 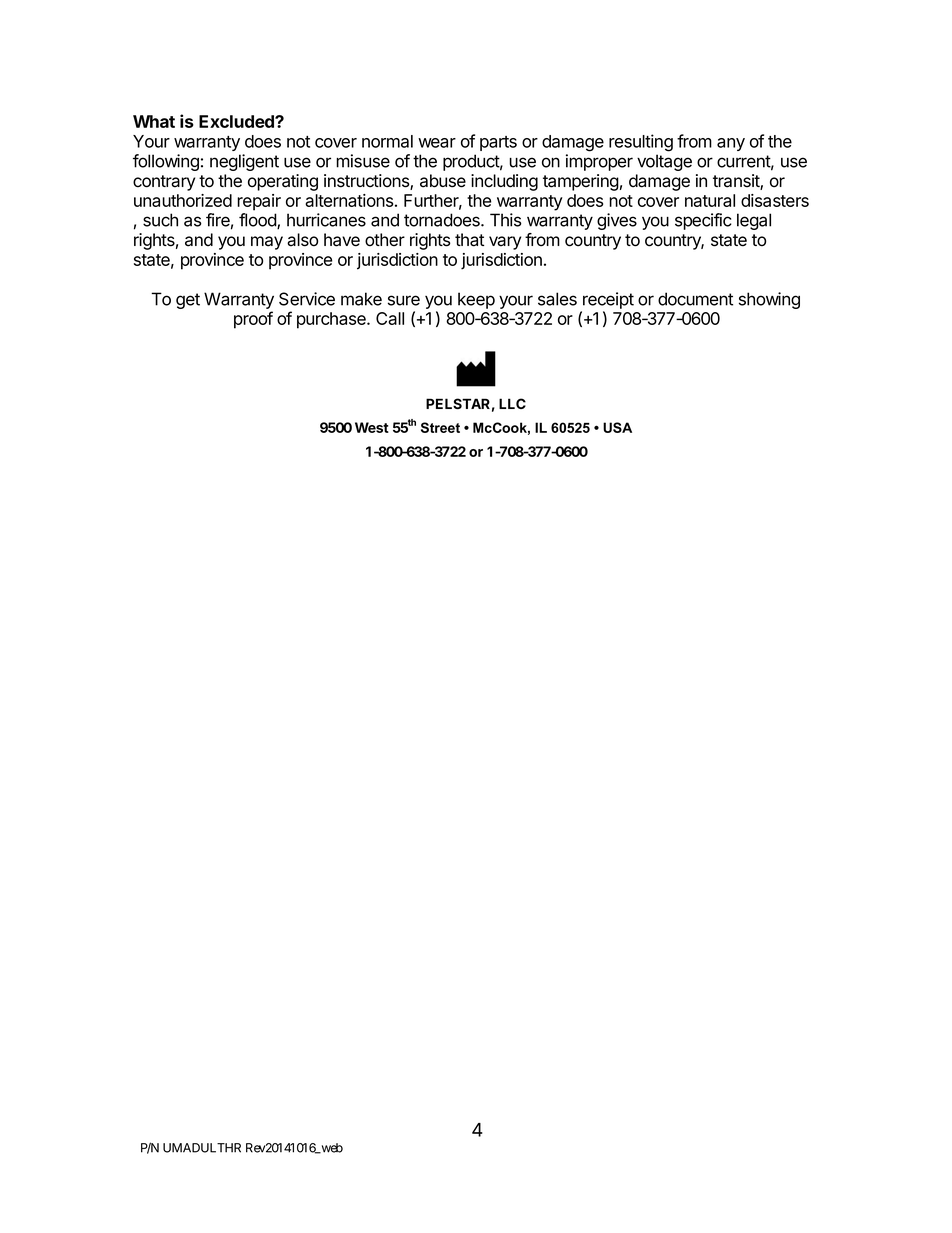 I want to click on This, so click(x=506, y=220).
